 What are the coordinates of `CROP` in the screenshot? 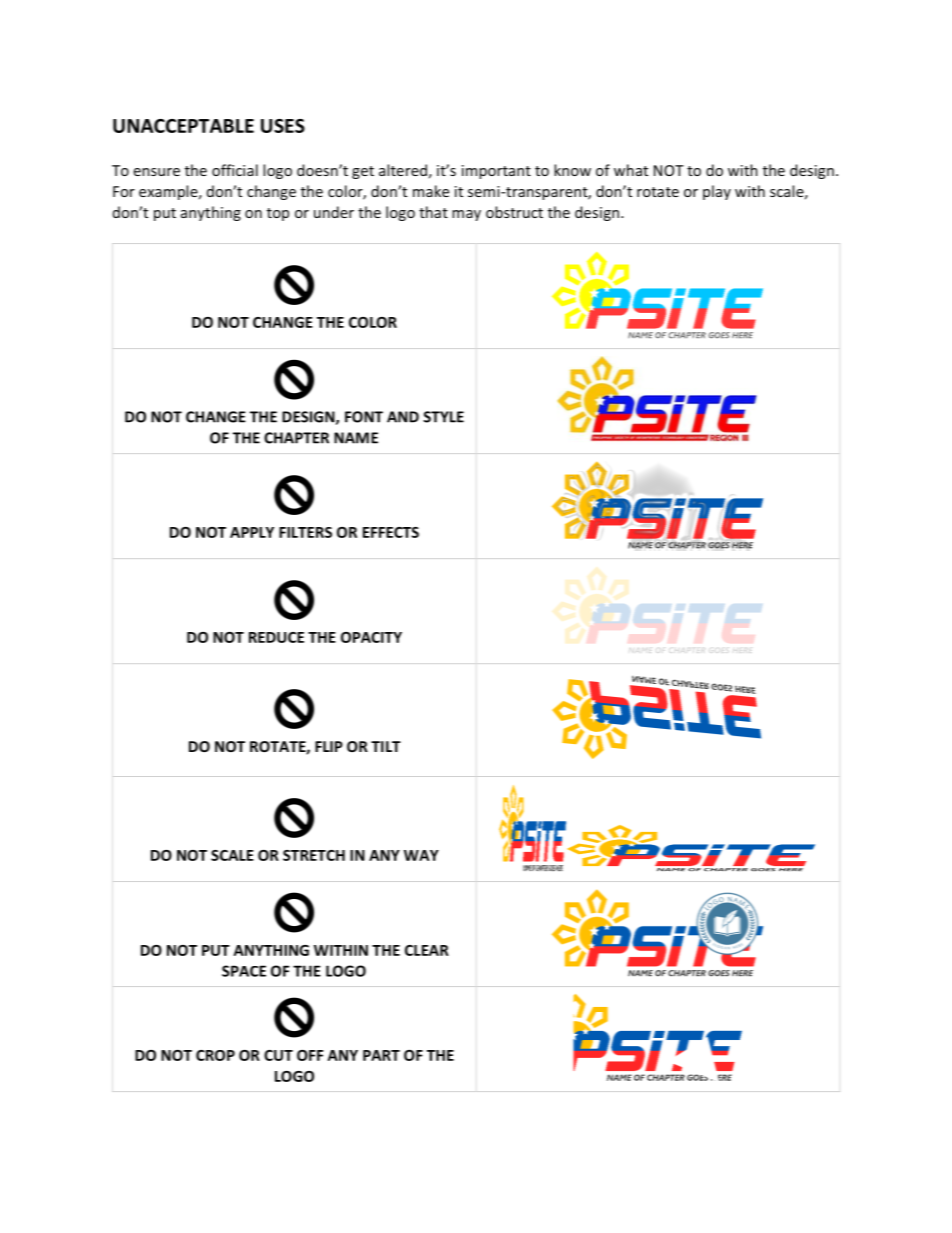 It's located at (215, 1055).
